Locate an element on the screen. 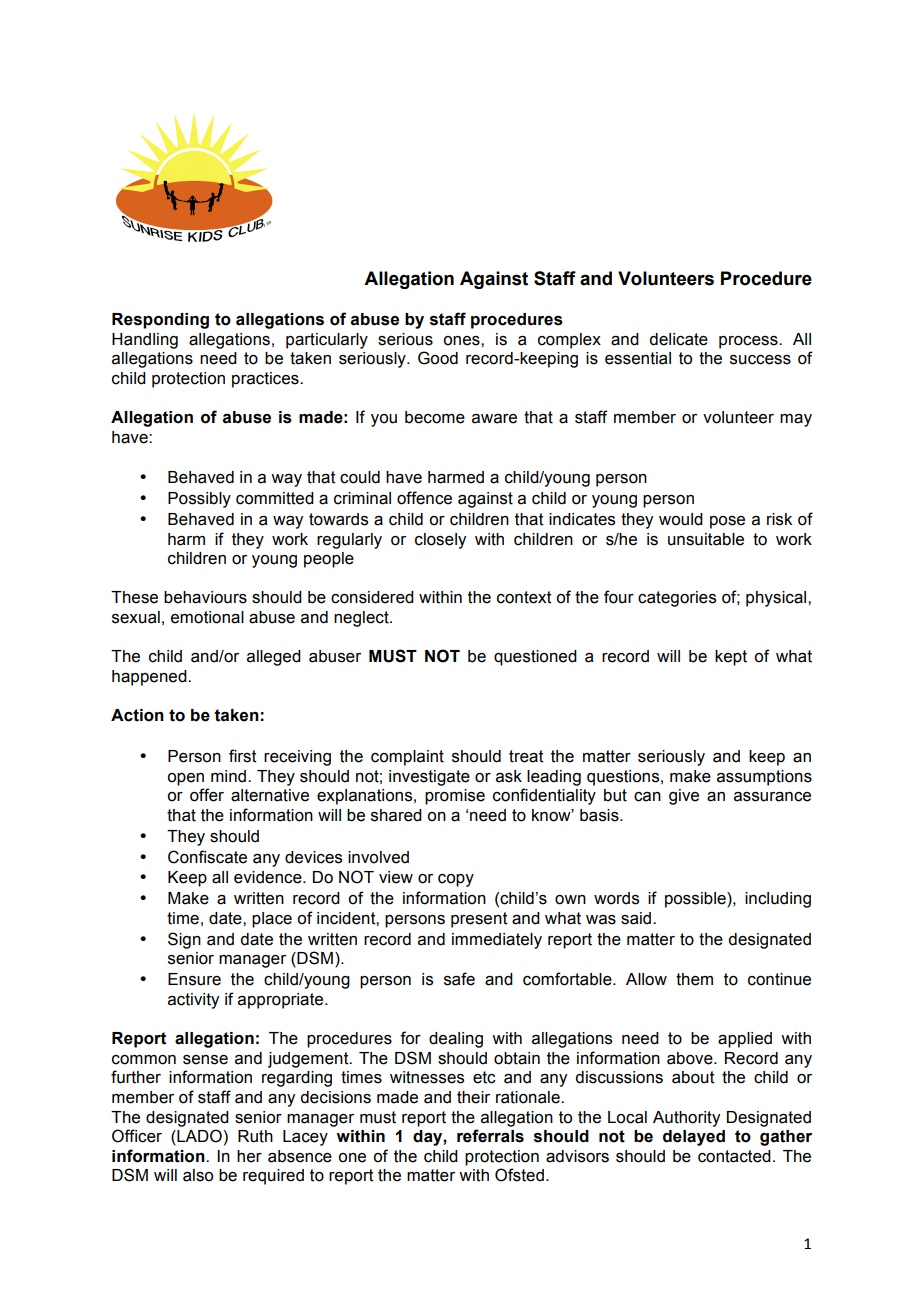 Image resolution: width=924 pixels, height=1308 pixels. Responding is located at coordinates (160, 321).
